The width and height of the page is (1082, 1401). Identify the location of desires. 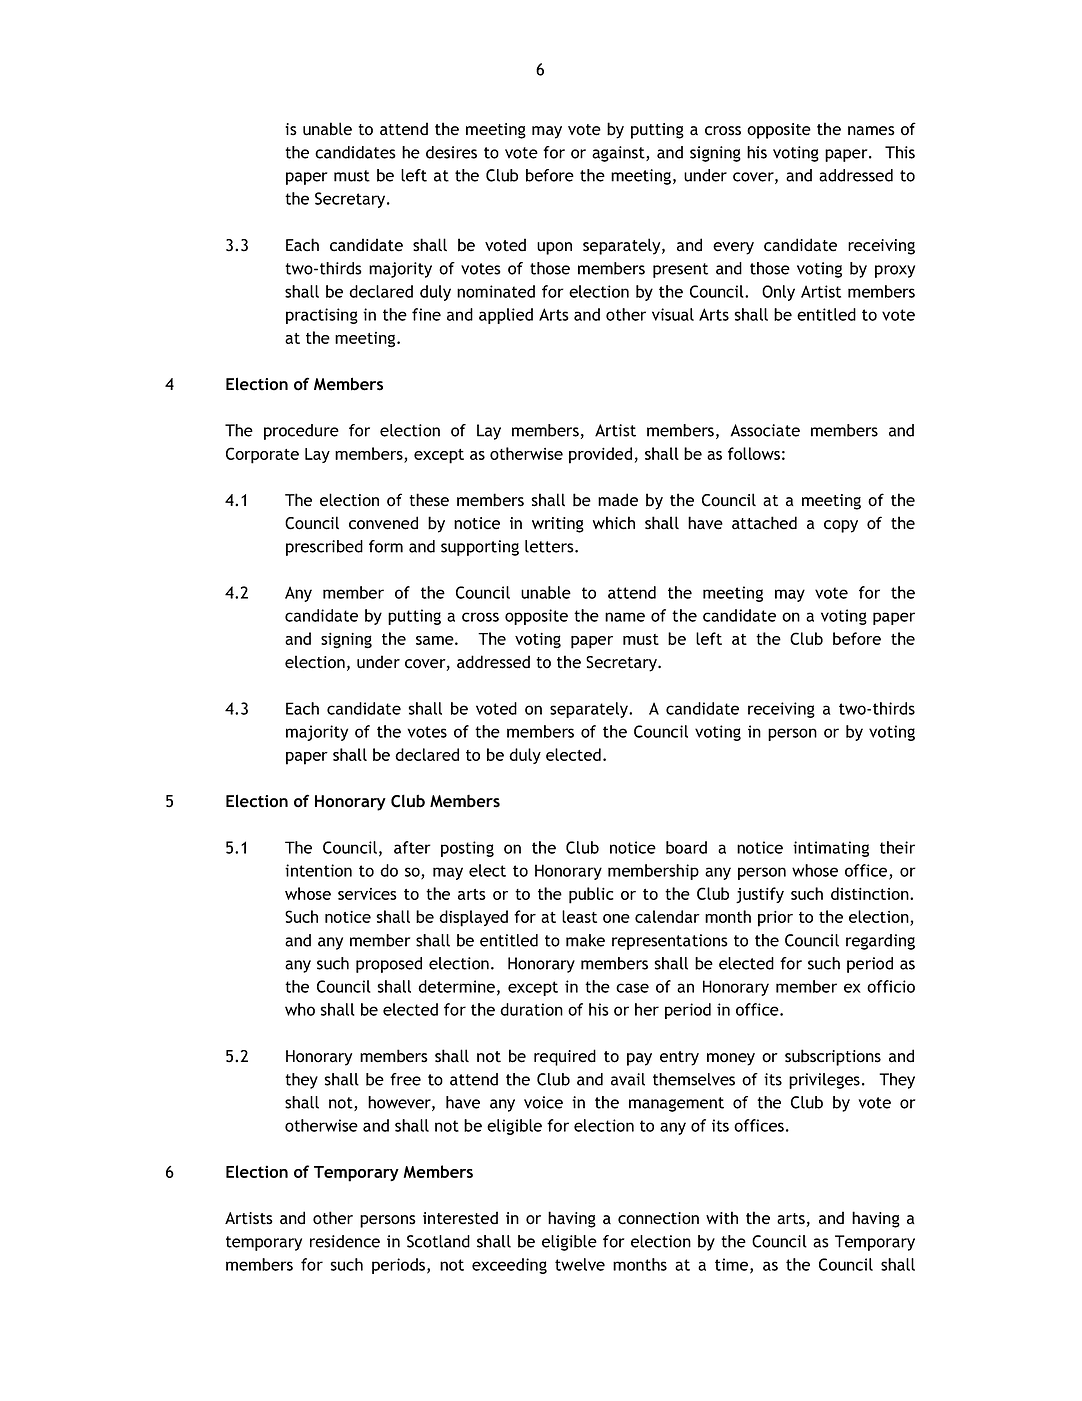
(451, 152).
